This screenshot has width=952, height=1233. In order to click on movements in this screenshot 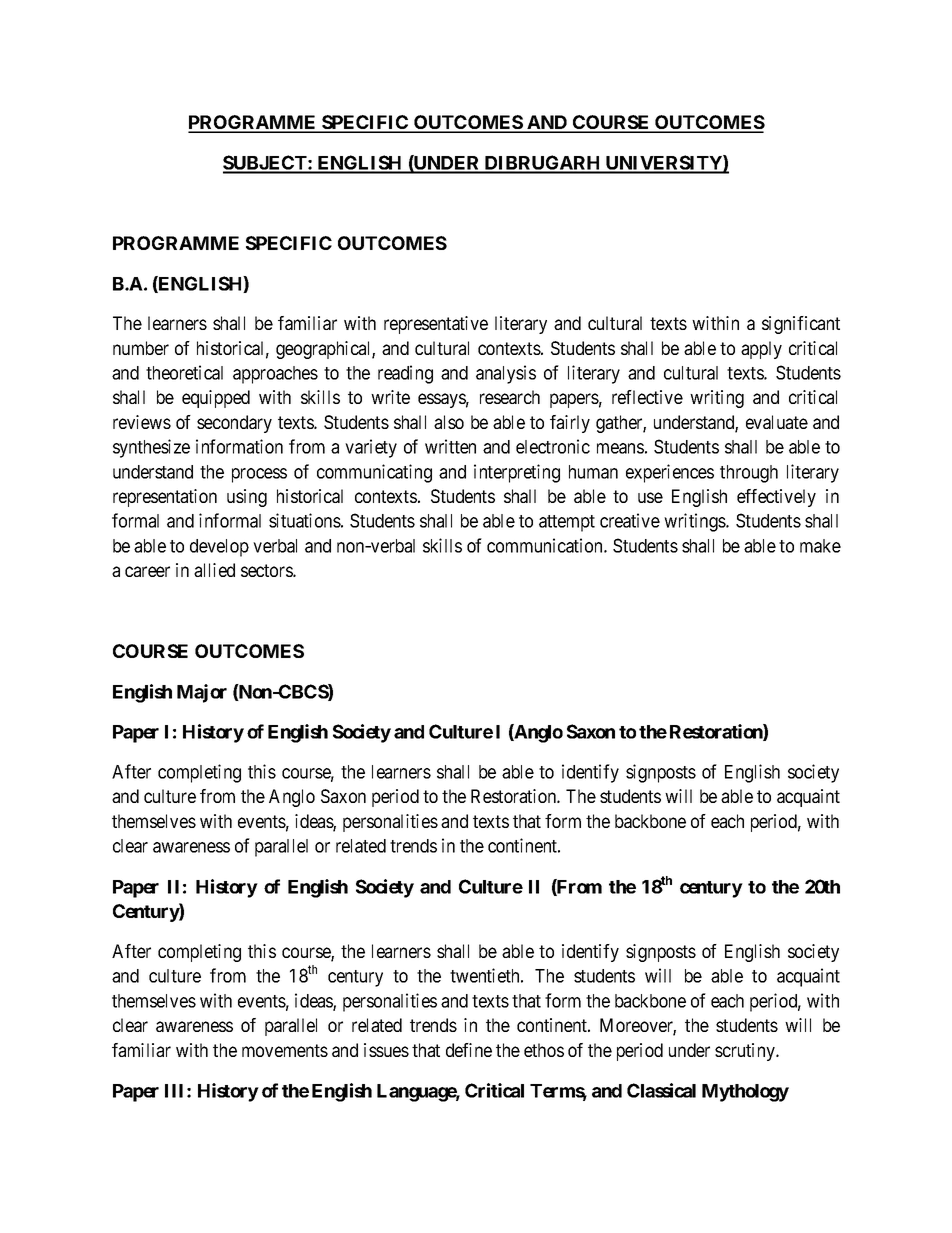, I will do `click(285, 1050)`.
